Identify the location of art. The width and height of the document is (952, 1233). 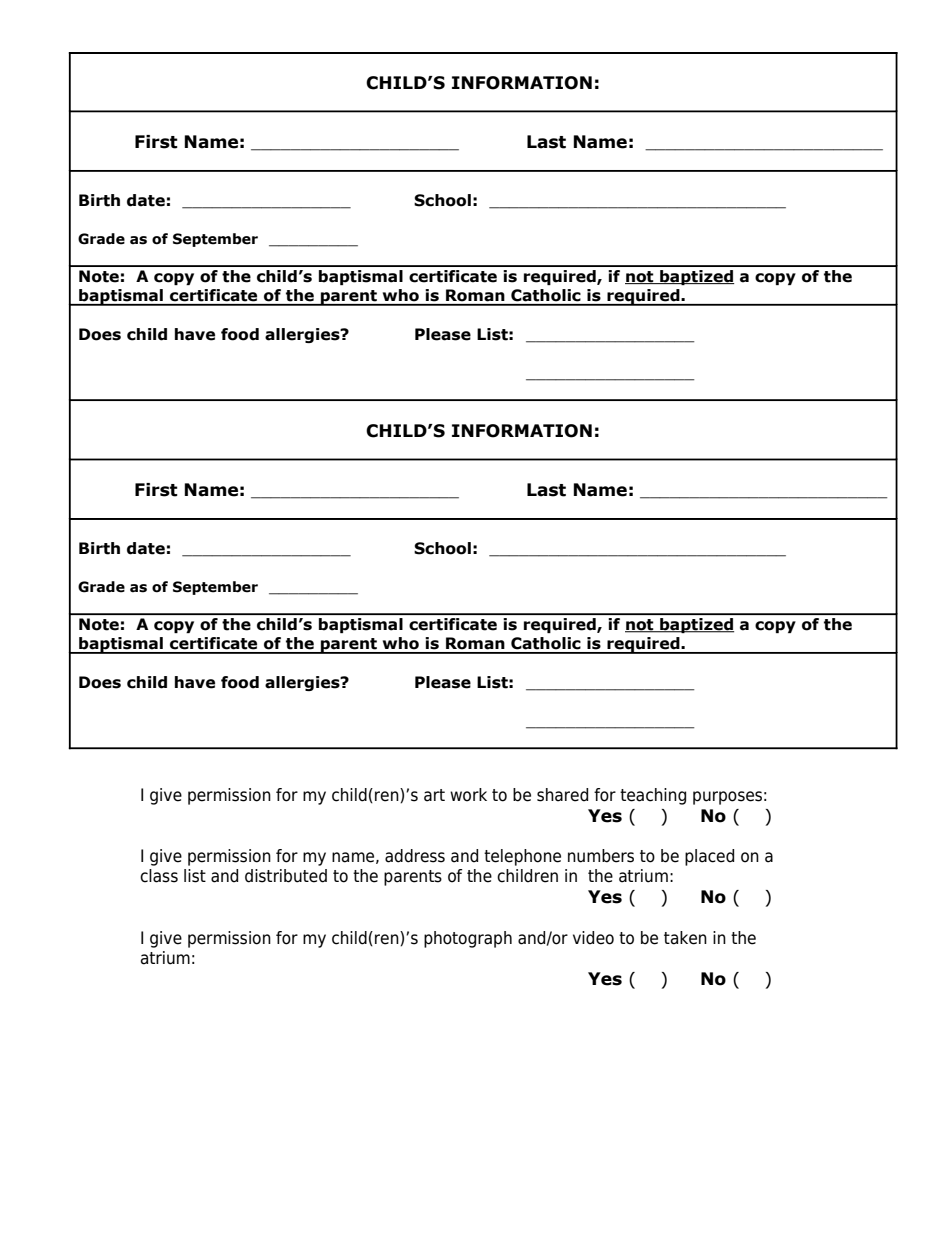
(434, 795).
